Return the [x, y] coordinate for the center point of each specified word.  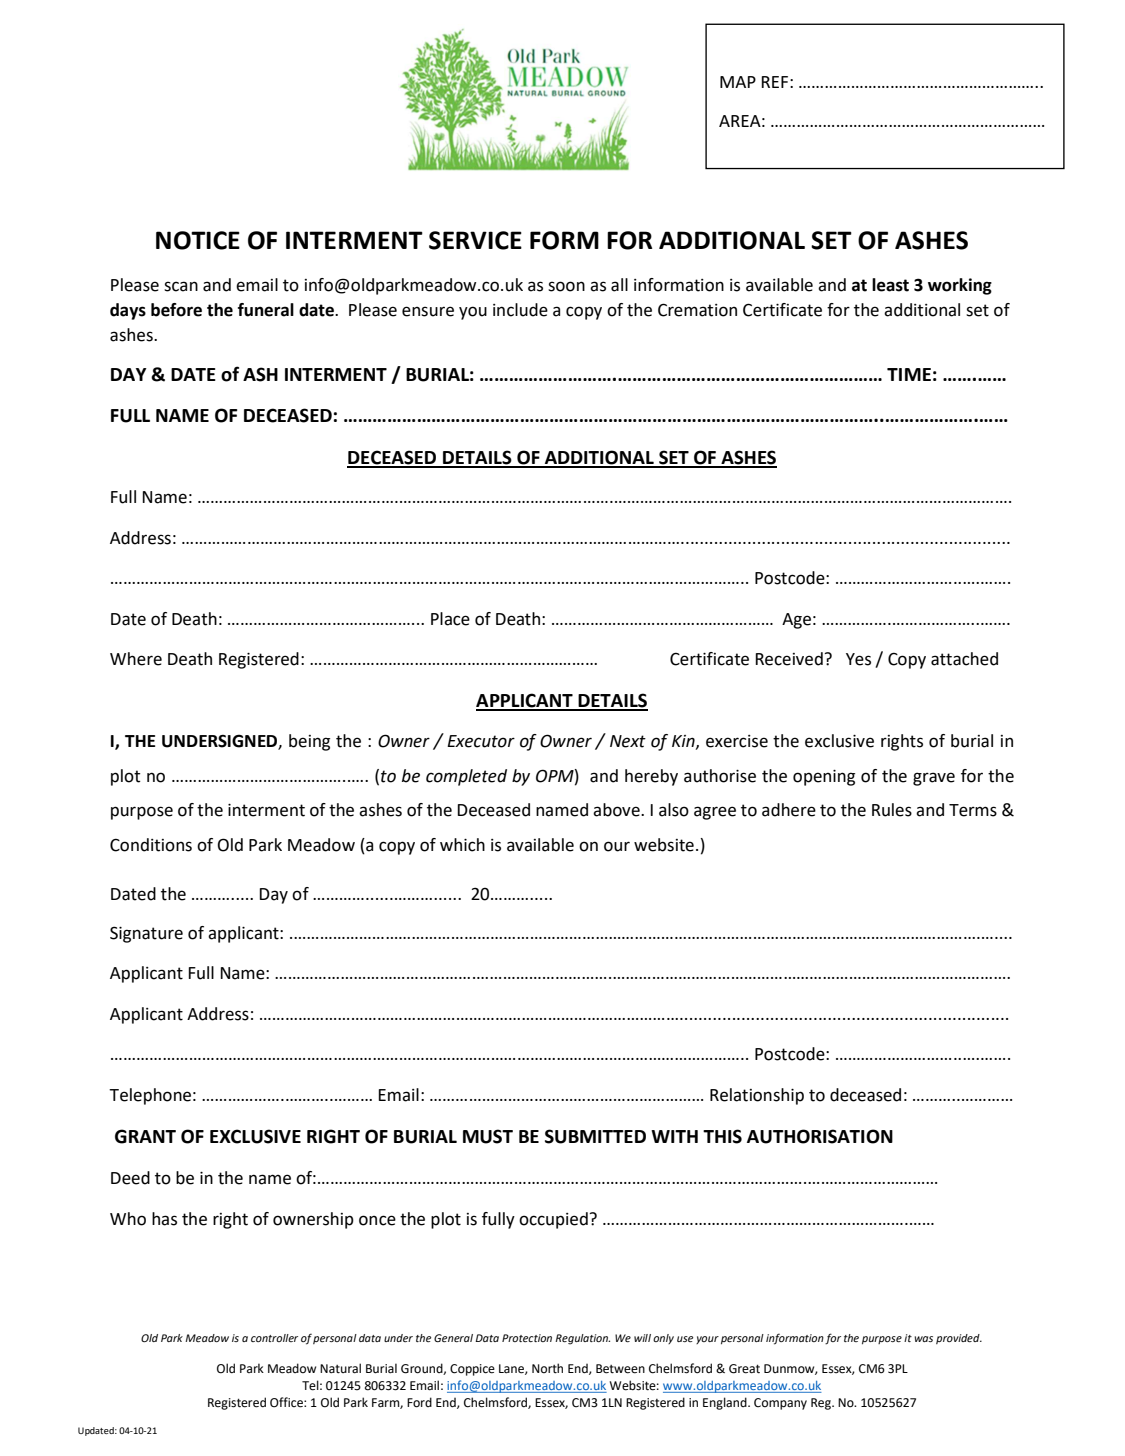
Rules [892, 810]
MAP [738, 82]
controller [274, 1338]
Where [136, 659]
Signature [146, 934]
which [462, 845]
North [547, 1368]
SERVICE [475, 240]
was [923, 1339]
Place [450, 619]
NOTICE [198, 240]
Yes [858, 659]
